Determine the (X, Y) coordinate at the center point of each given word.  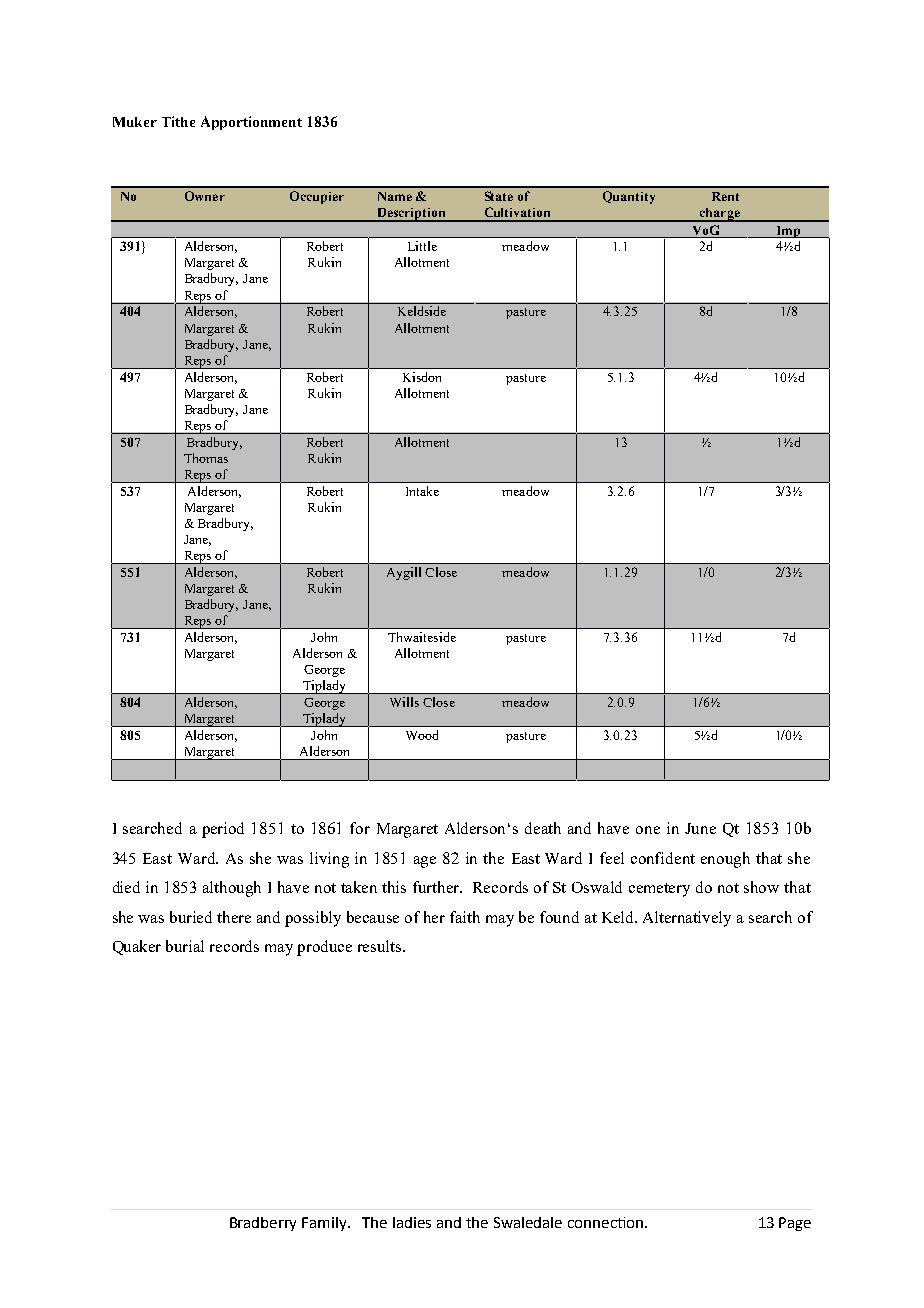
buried (191, 917)
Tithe (178, 121)
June (700, 828)
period (223, 830)
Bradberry (263, 1224)
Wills (404, 702)
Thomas (206, 458)
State (499, 196)
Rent (725, 196)
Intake (422, 491)
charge (719, 215)
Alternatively (687, 919)
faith (465, 917)
